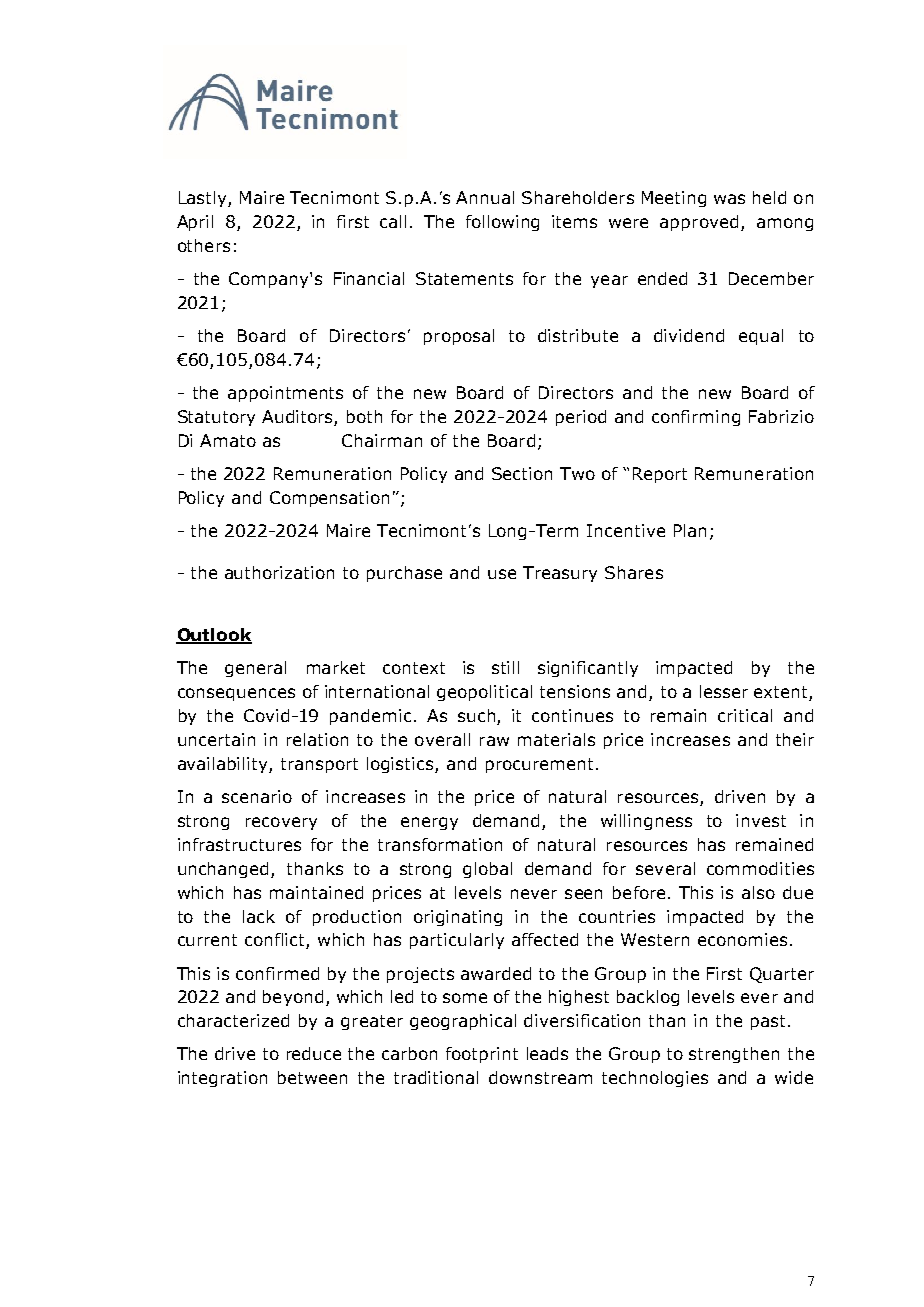 The width and height of the image is (924, 1307). Describe the element at coordinates (255, 669) in the image. I see `general` at that location.
